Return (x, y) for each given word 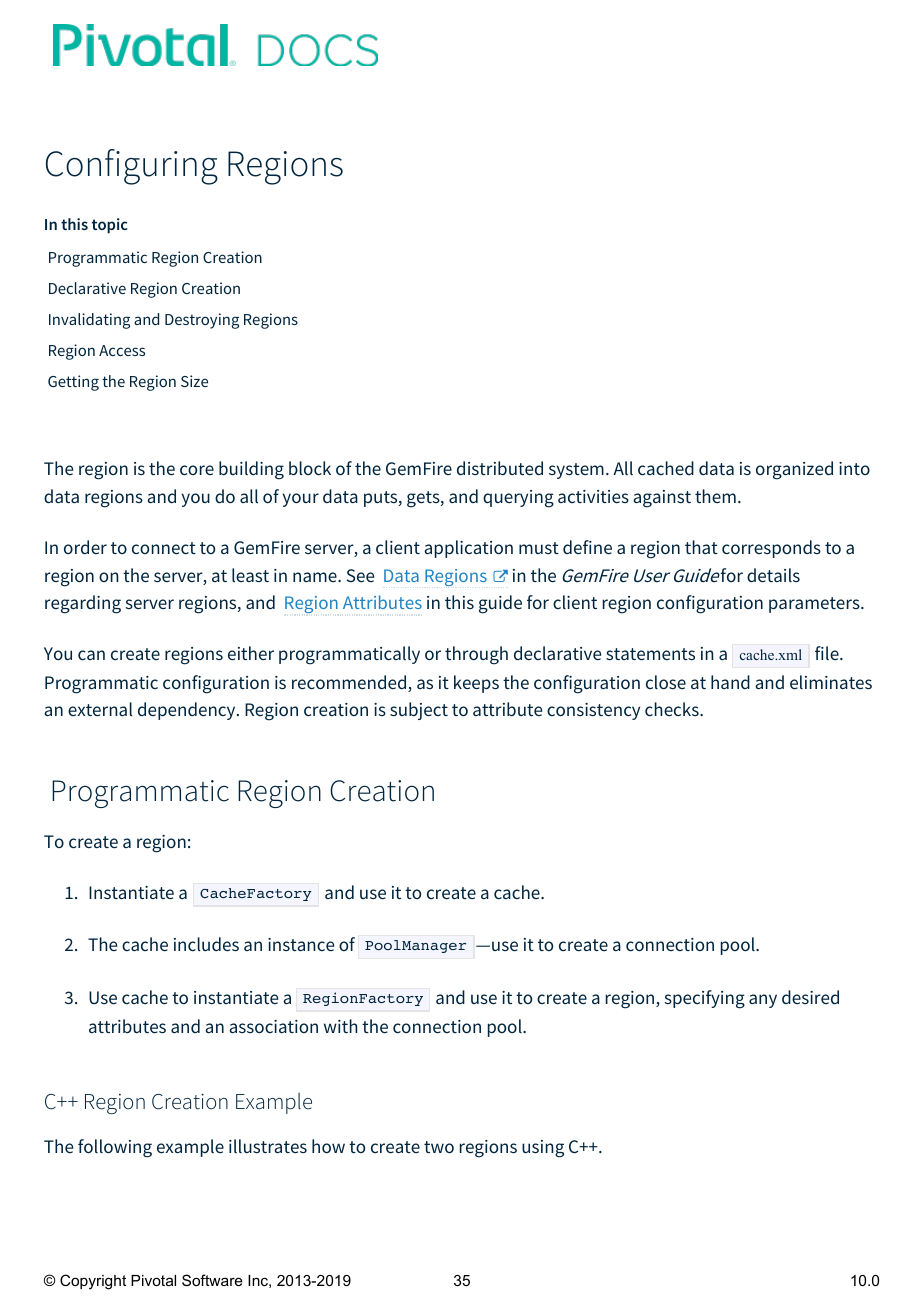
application (468, 549)
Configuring (132, 167)
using (543, 1149)
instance (301, 944)
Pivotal (153, 1280)
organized (794, 470)
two (439, 1147)
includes (206, 944)
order (85, 547)
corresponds (771, 549)
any (763, 1001)
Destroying (202, 321)
